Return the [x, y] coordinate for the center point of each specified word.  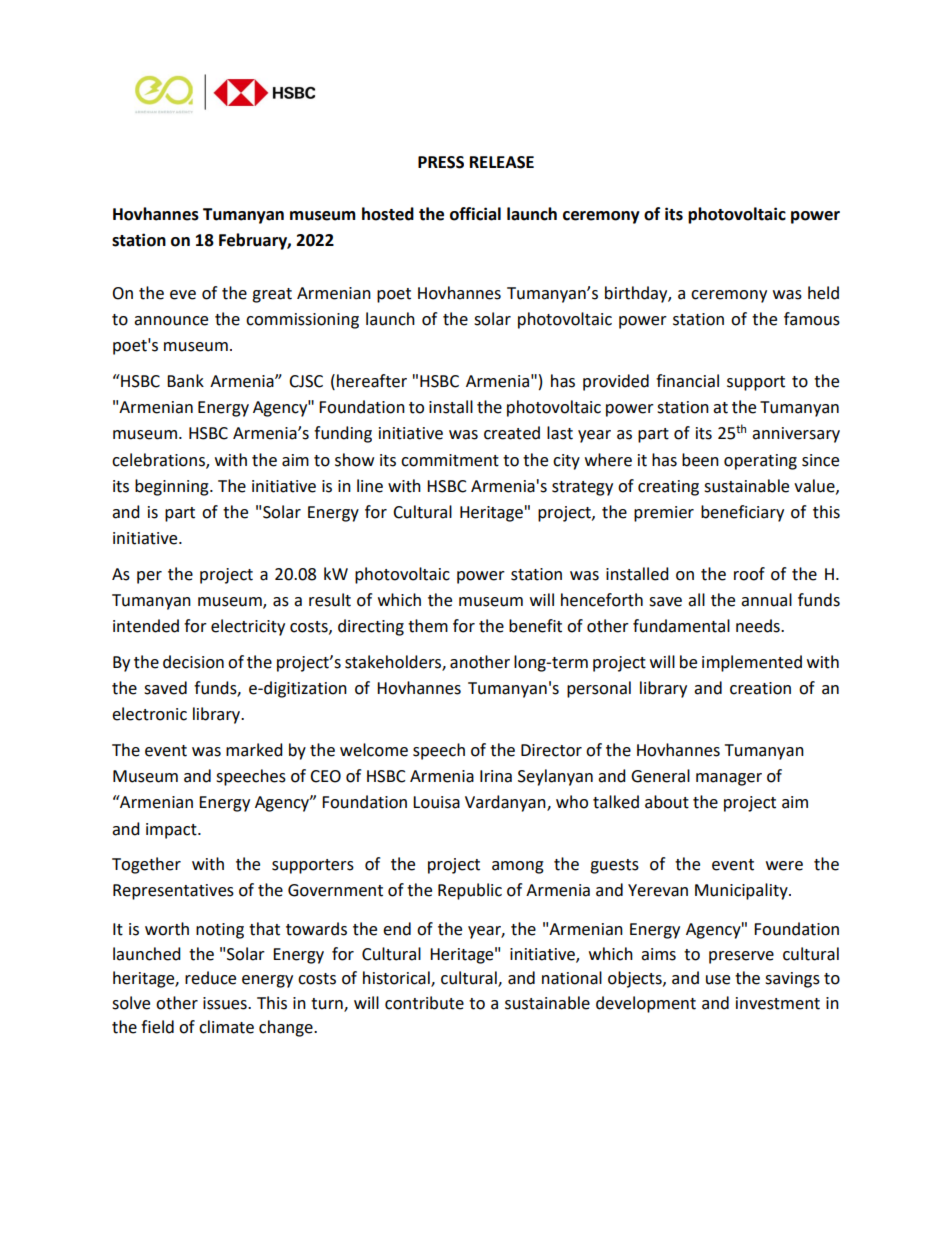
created [512, 433]
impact [172, 831]
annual [766, 600]
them [428, 626]
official [475, 214]
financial [687, 381]
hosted [388, 214]
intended [146, 626]
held [823, 293]
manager [729, 779]
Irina [496, 776]
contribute [424, 1003]
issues [226, 1003]
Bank [185, 381]
